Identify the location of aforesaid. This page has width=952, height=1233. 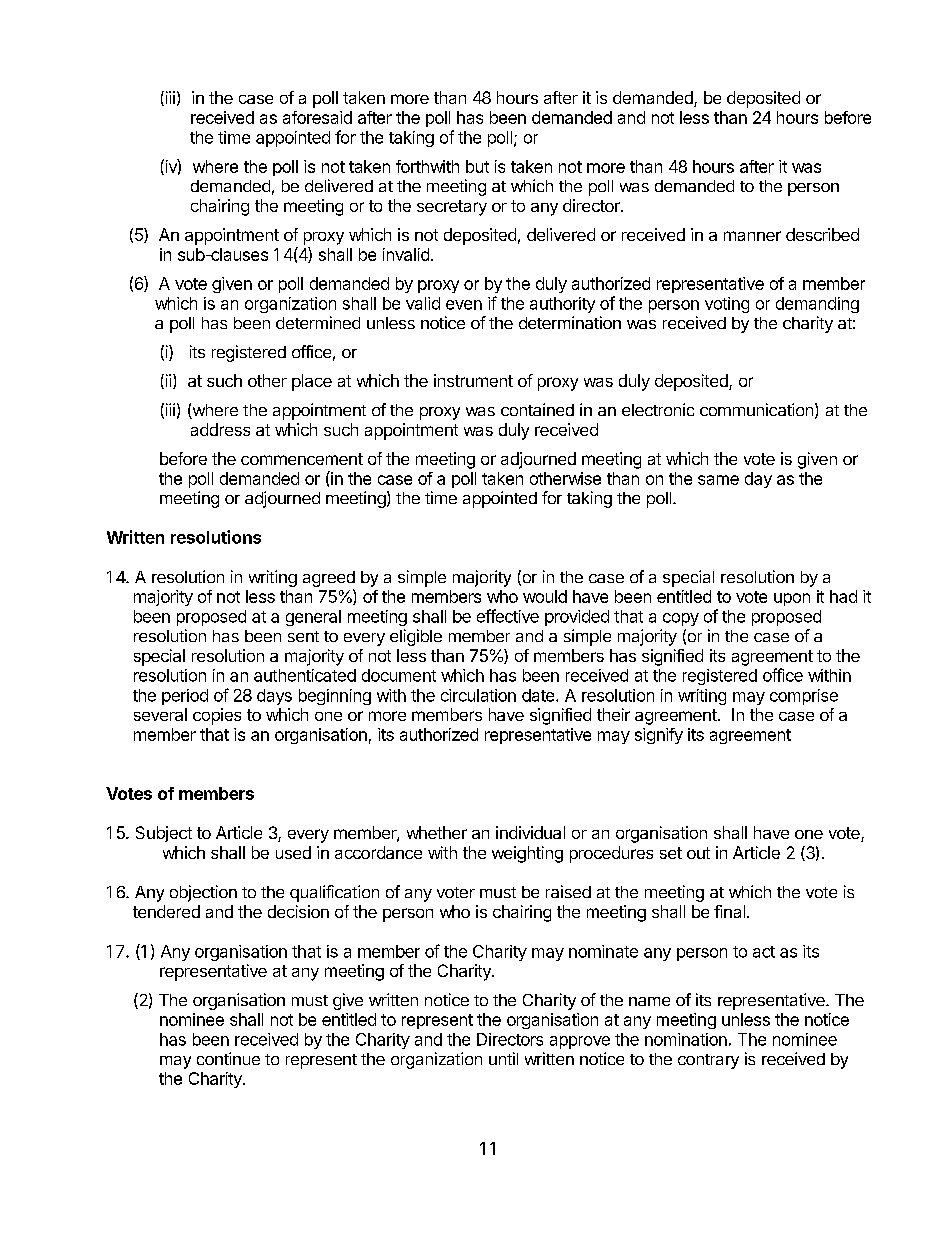
(317, 117).
